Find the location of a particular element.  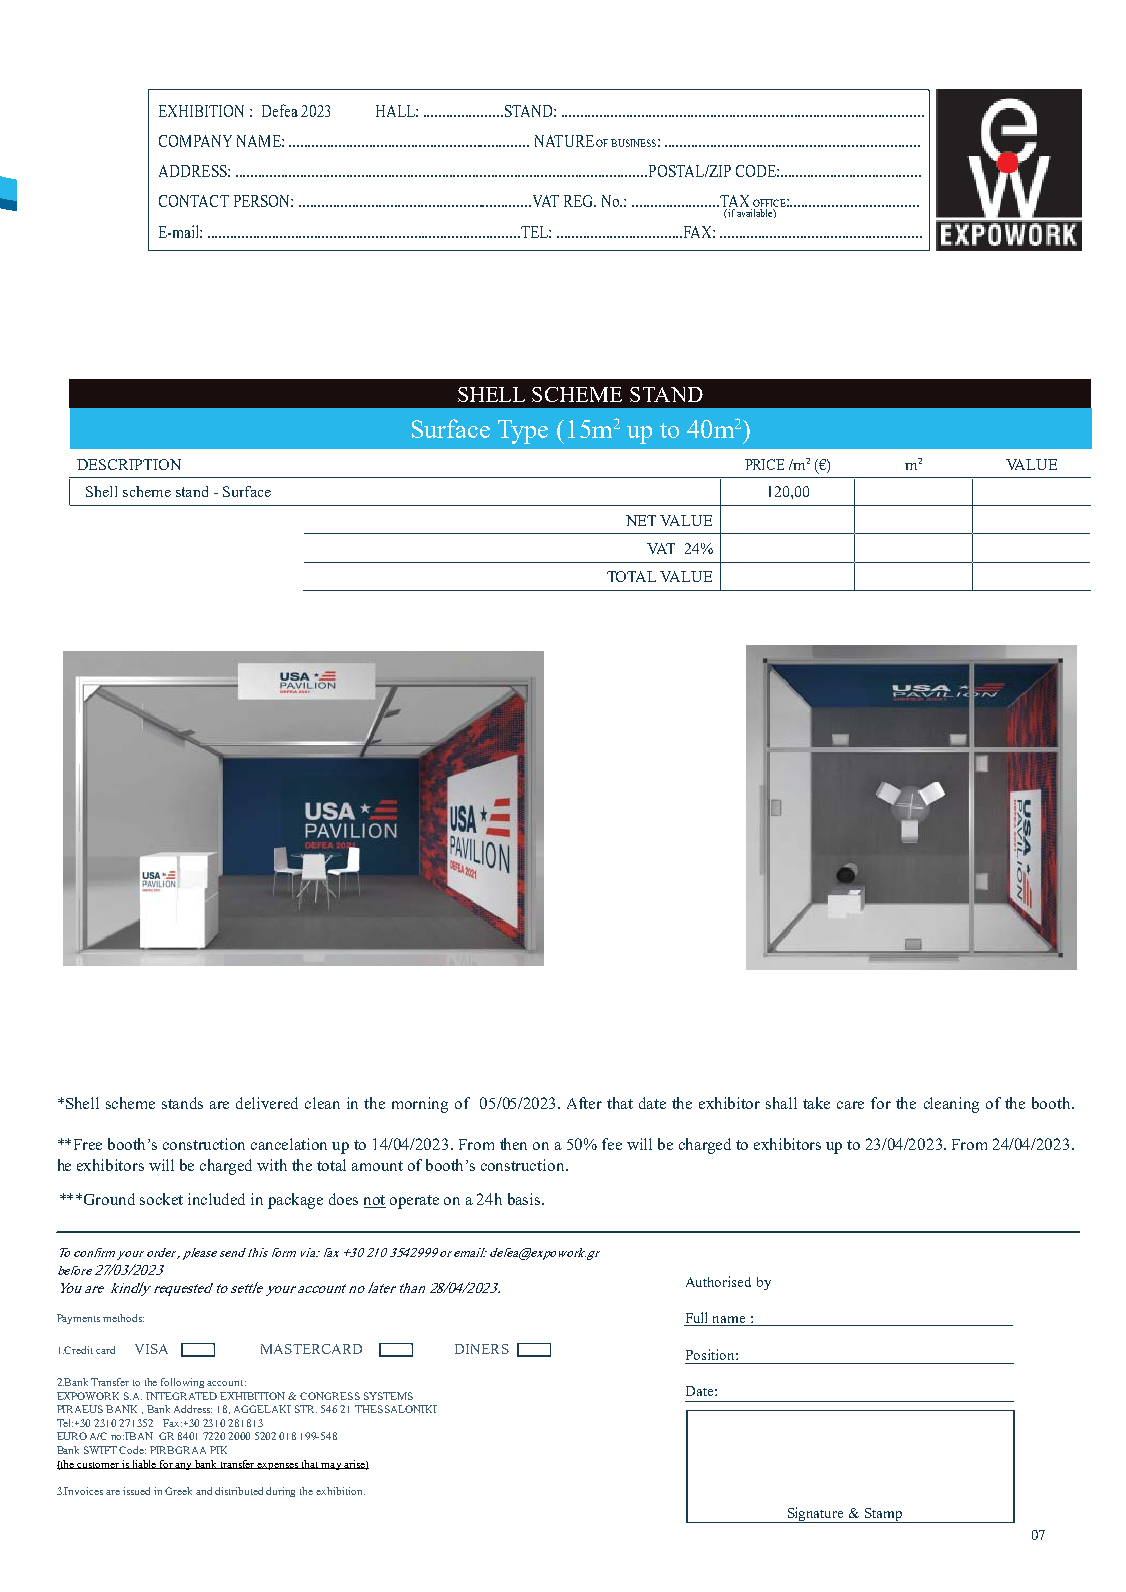

morning is located at coordinates (420, 1105).
